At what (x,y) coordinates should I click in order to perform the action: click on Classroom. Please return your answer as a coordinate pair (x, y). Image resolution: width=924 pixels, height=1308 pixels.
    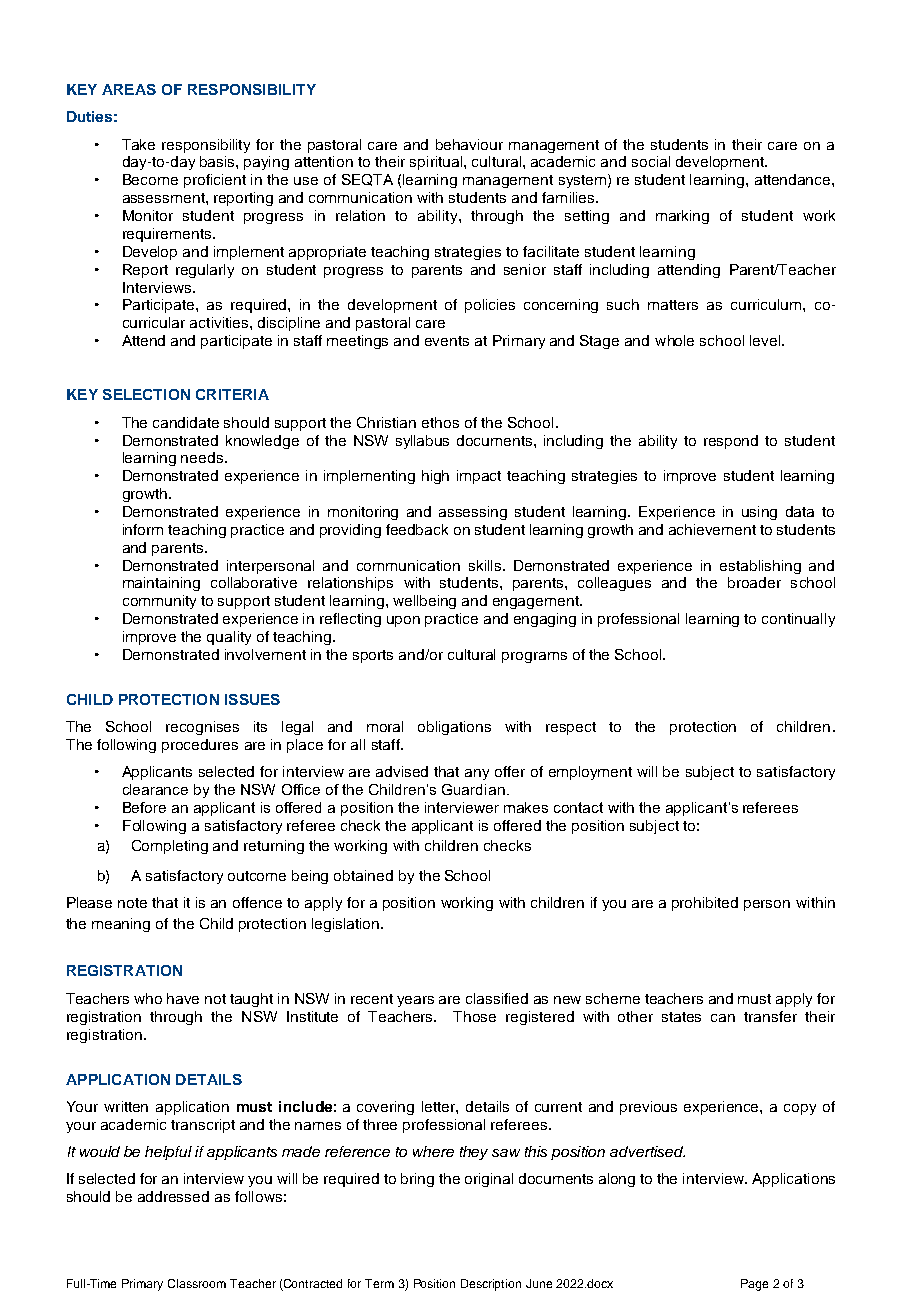
    Looking at the image, I should click on (197, 1283).
